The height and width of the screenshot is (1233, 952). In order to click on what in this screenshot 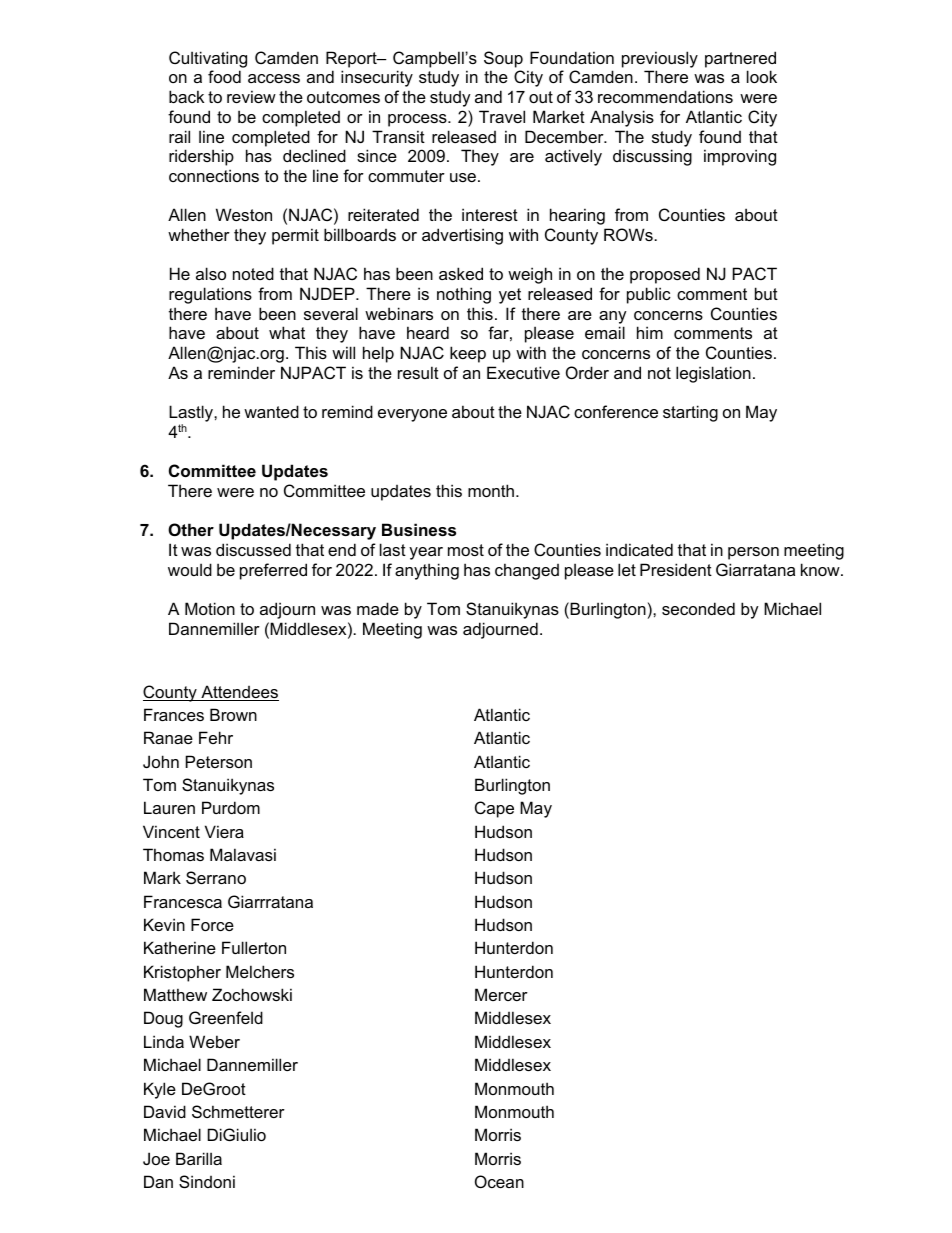, I will do `click(287, 332)`.
